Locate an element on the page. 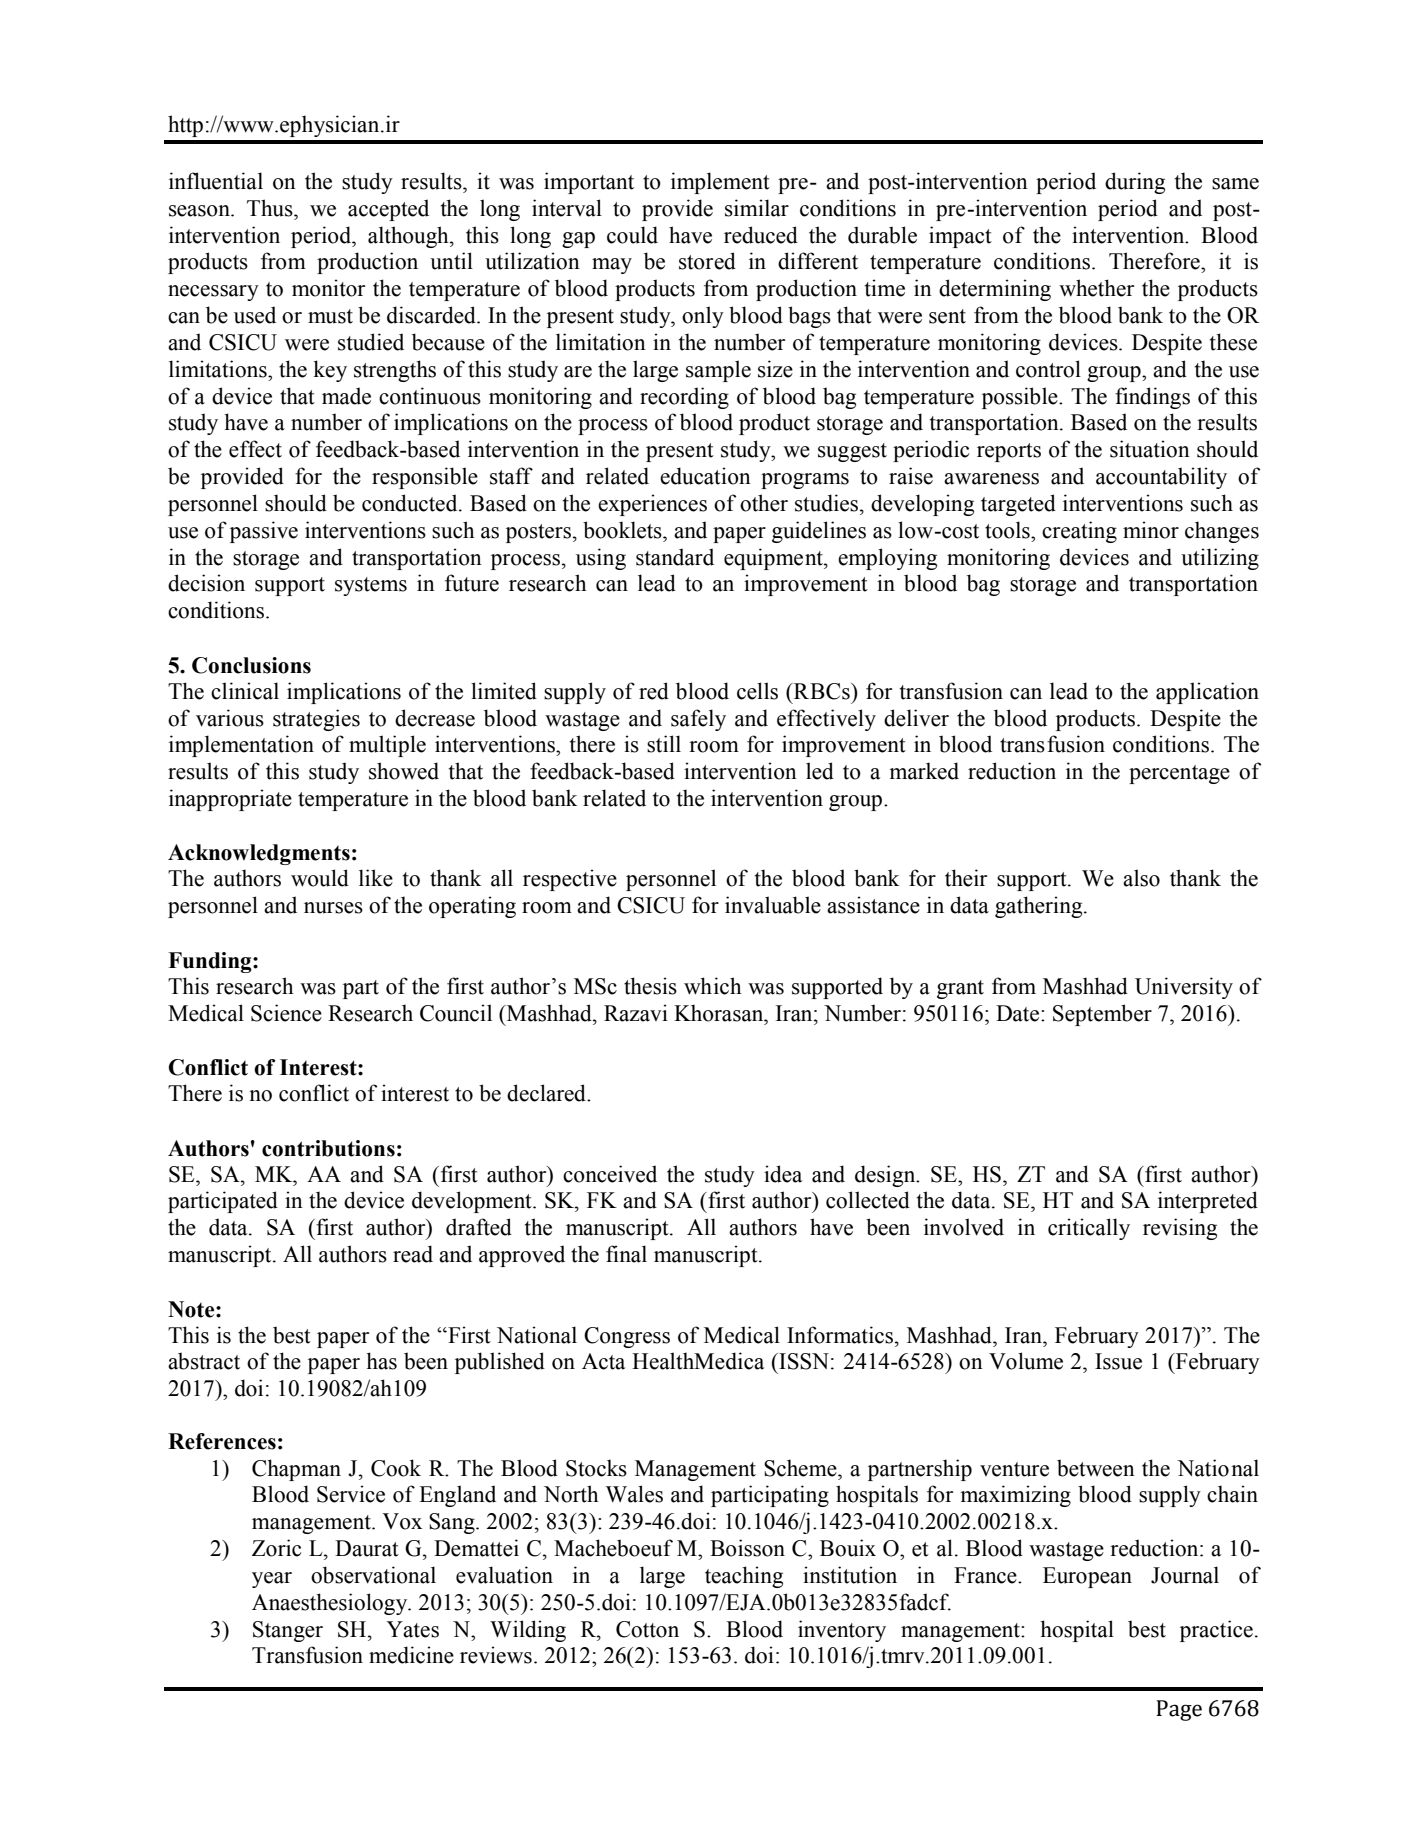  medicine is located at coordinates (411, 1655).
